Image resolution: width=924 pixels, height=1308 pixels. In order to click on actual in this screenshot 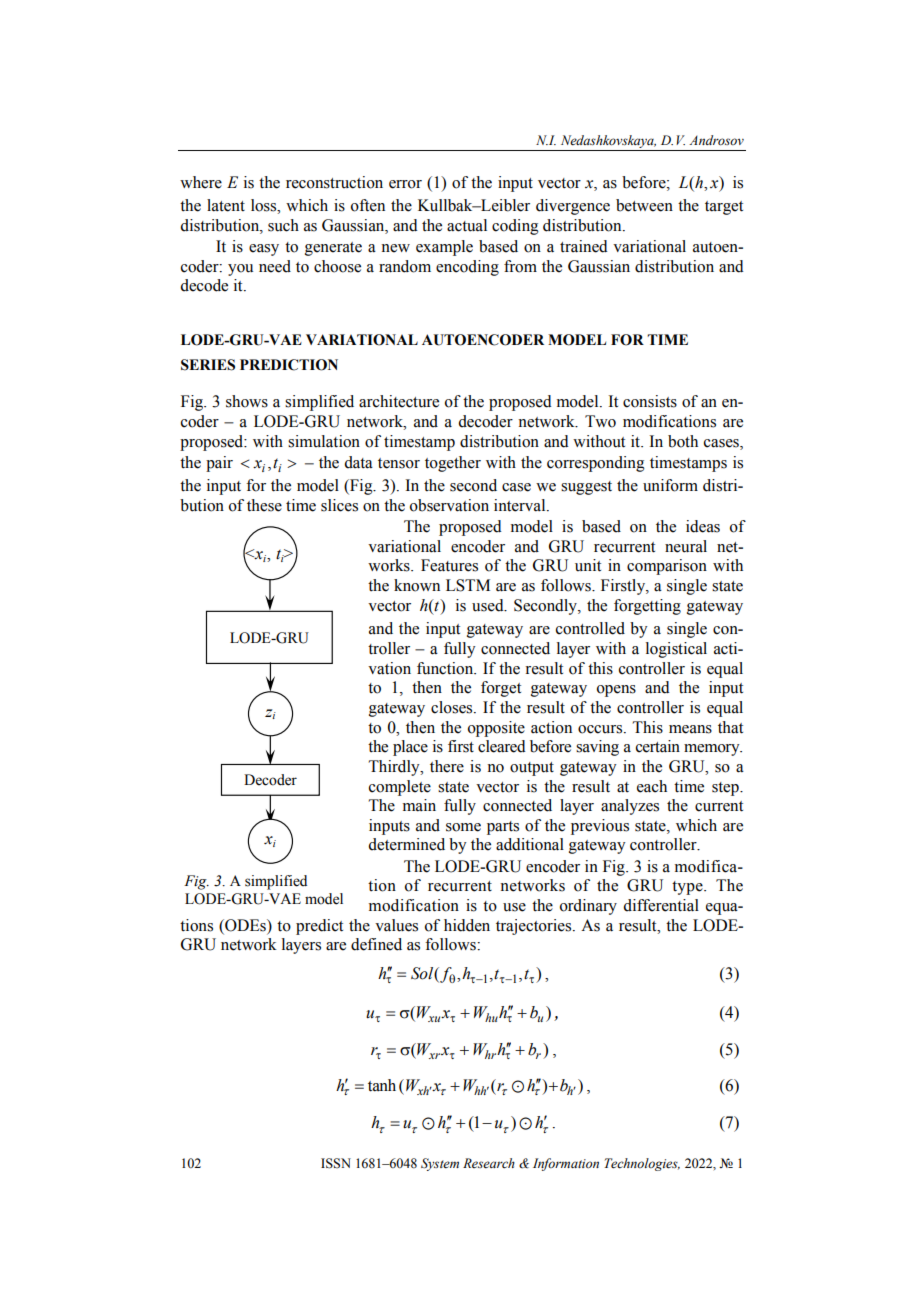, I will do `click(467, 225)`.
